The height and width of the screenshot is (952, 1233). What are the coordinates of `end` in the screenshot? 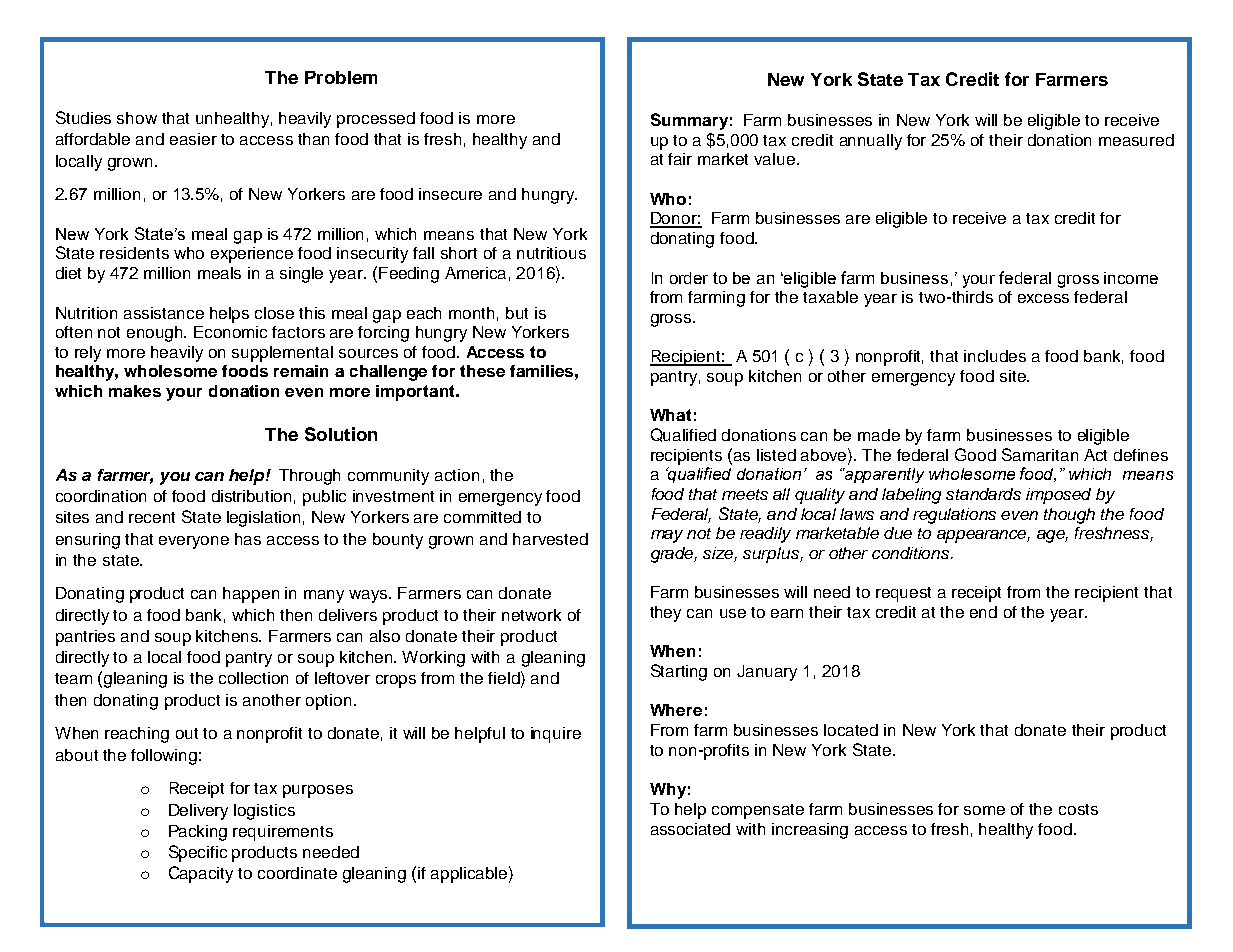 It's located at (983, 612).
